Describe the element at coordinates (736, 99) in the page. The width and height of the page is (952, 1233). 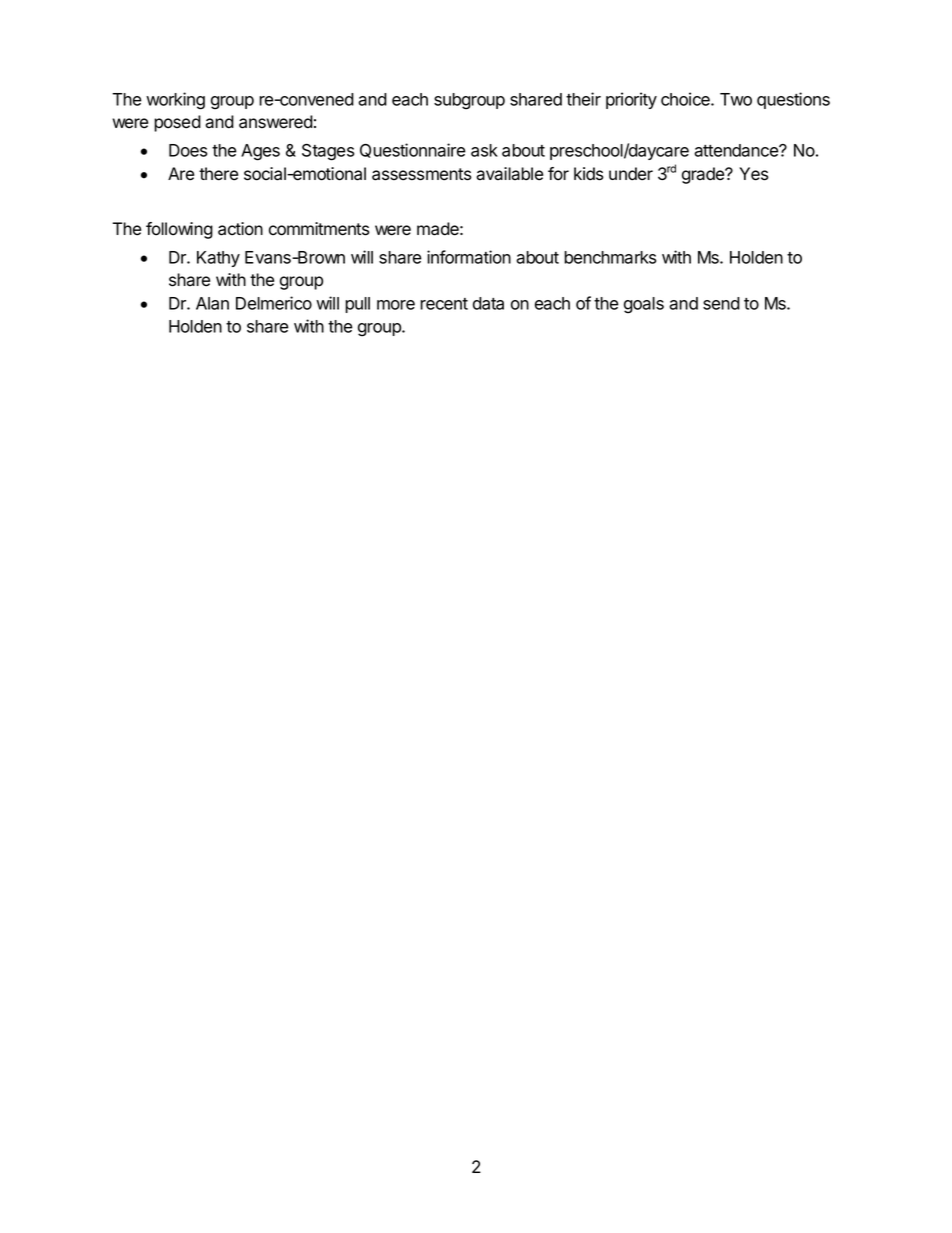
I see `Two` at that location.
